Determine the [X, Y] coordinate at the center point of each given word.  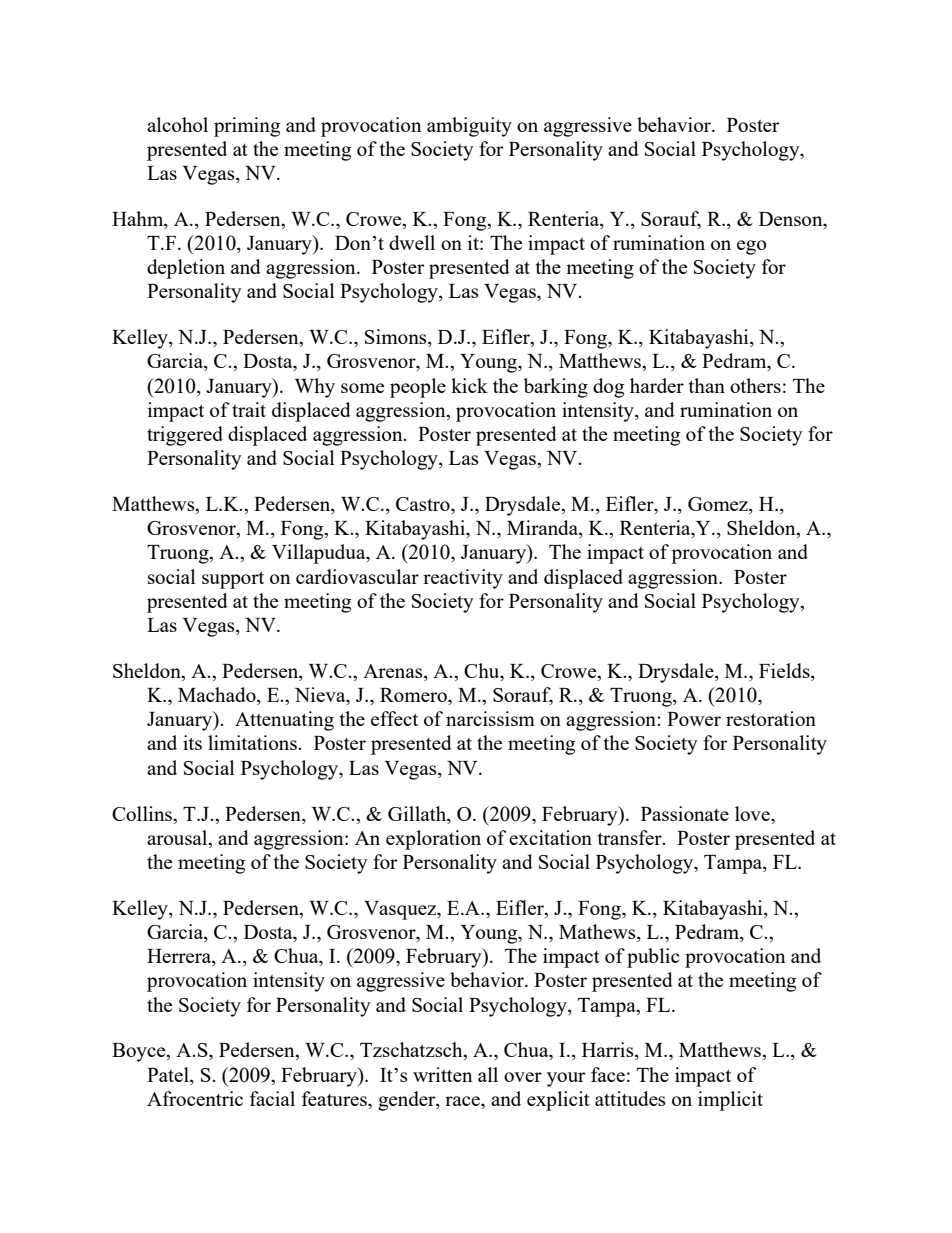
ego [751, 247]
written [443, 1074]
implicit [730, 1101]
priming [247, 127]
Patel [169, 1074]
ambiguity [469, 127]
